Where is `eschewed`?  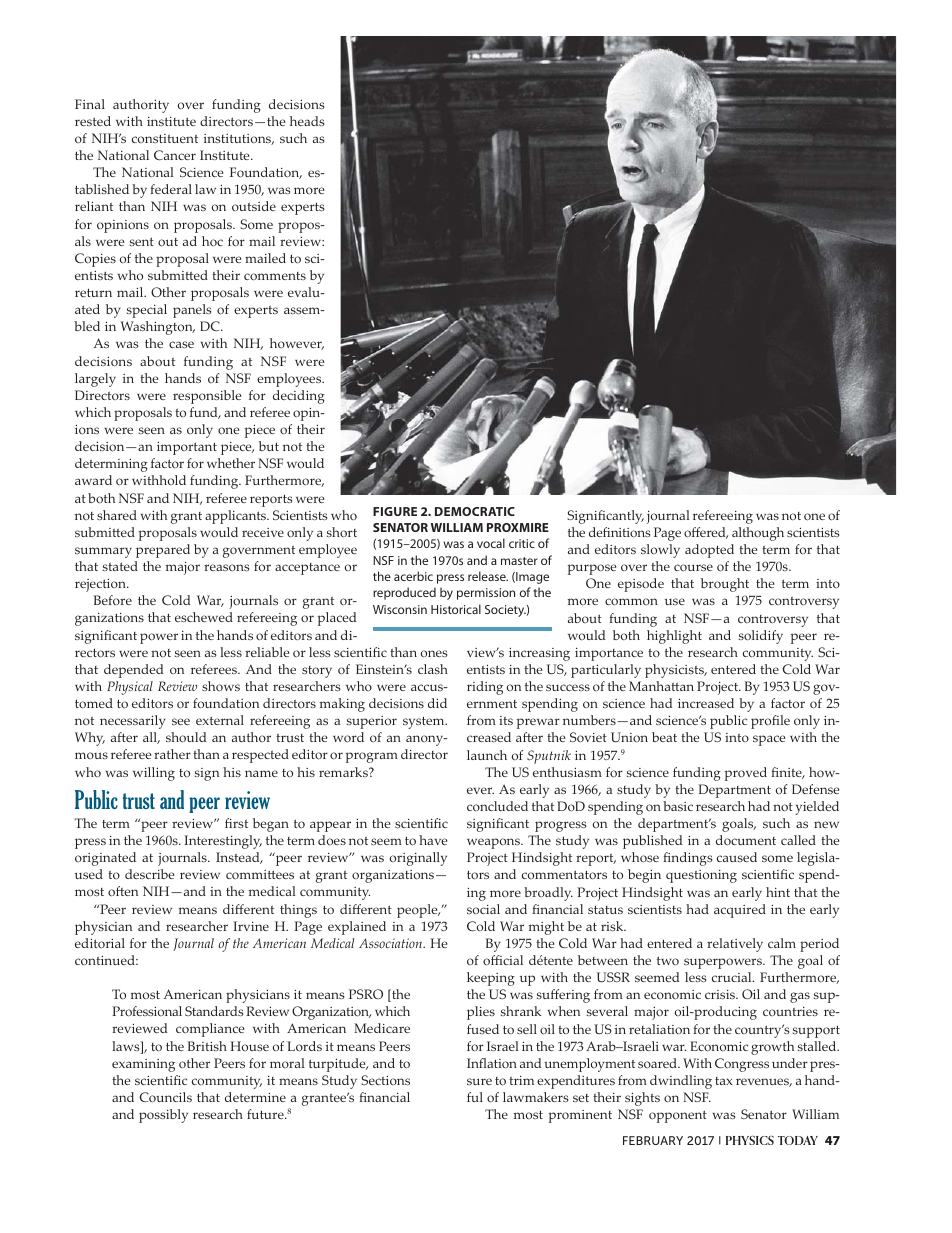
eschewed is located at coordinates (204, 617).
